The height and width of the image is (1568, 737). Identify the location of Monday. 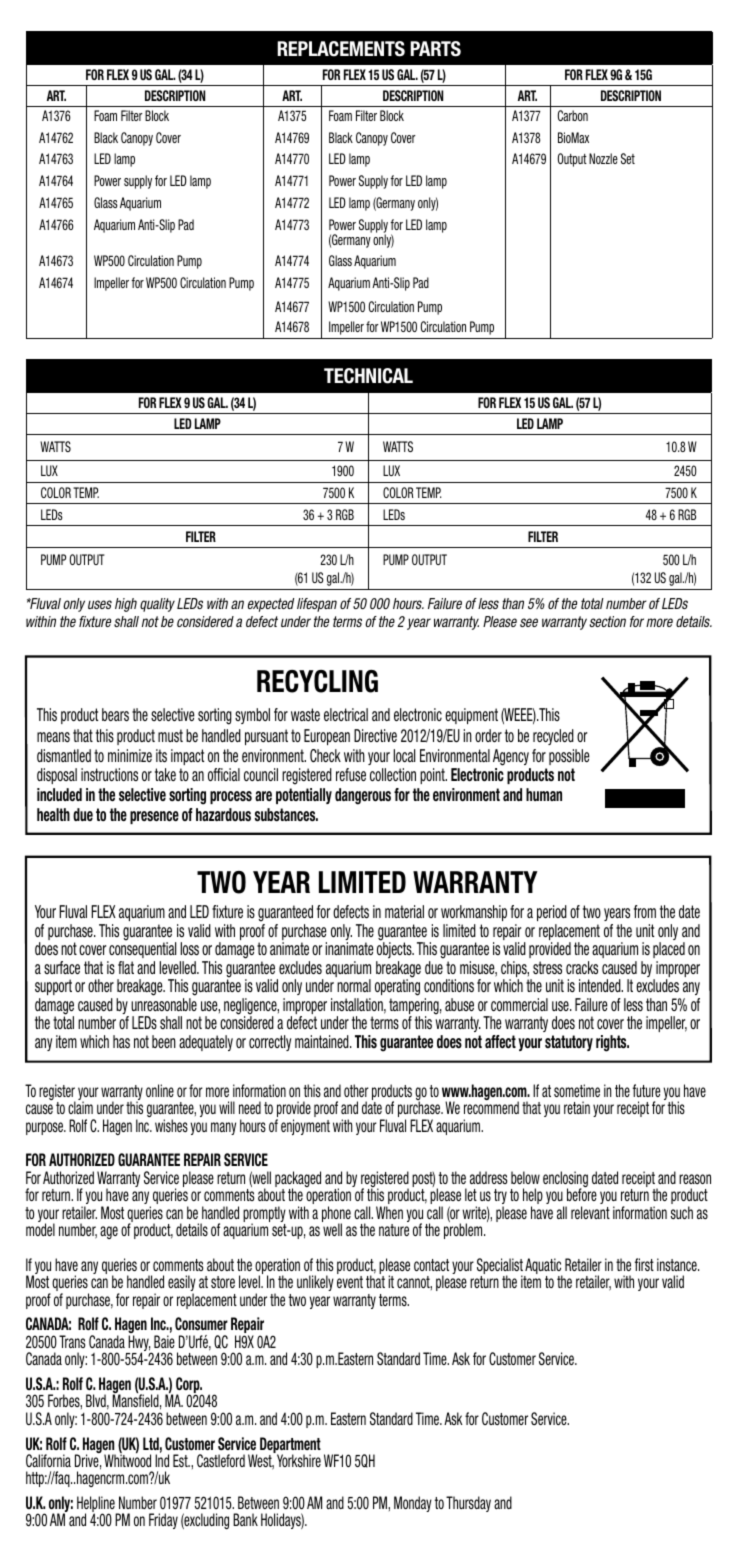
(413, 1504).
